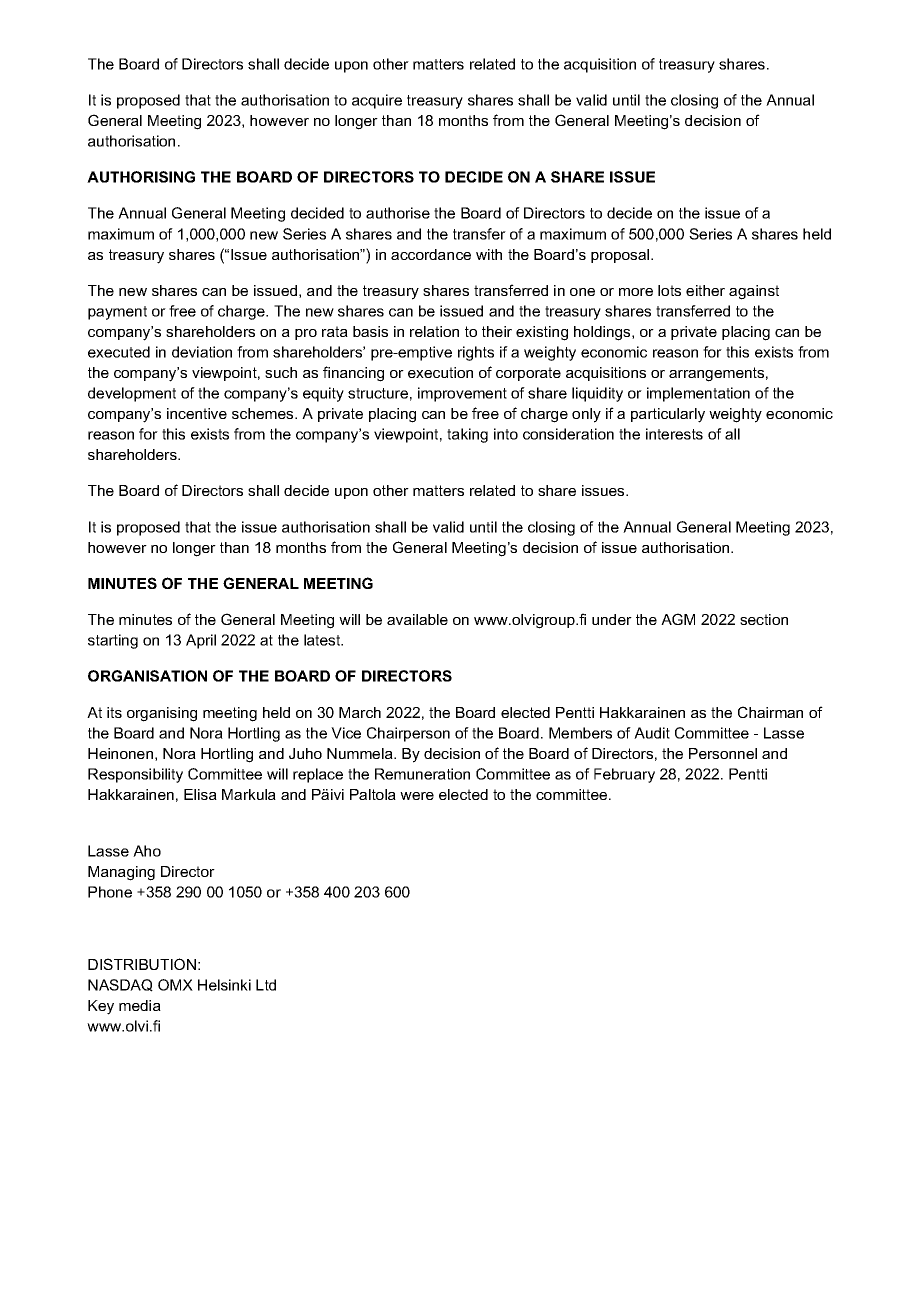 The width and height of the screenshot is (924, 1308). Describe the element at coordinates (624, 775) in the screenshot. I see `February` at that location.
